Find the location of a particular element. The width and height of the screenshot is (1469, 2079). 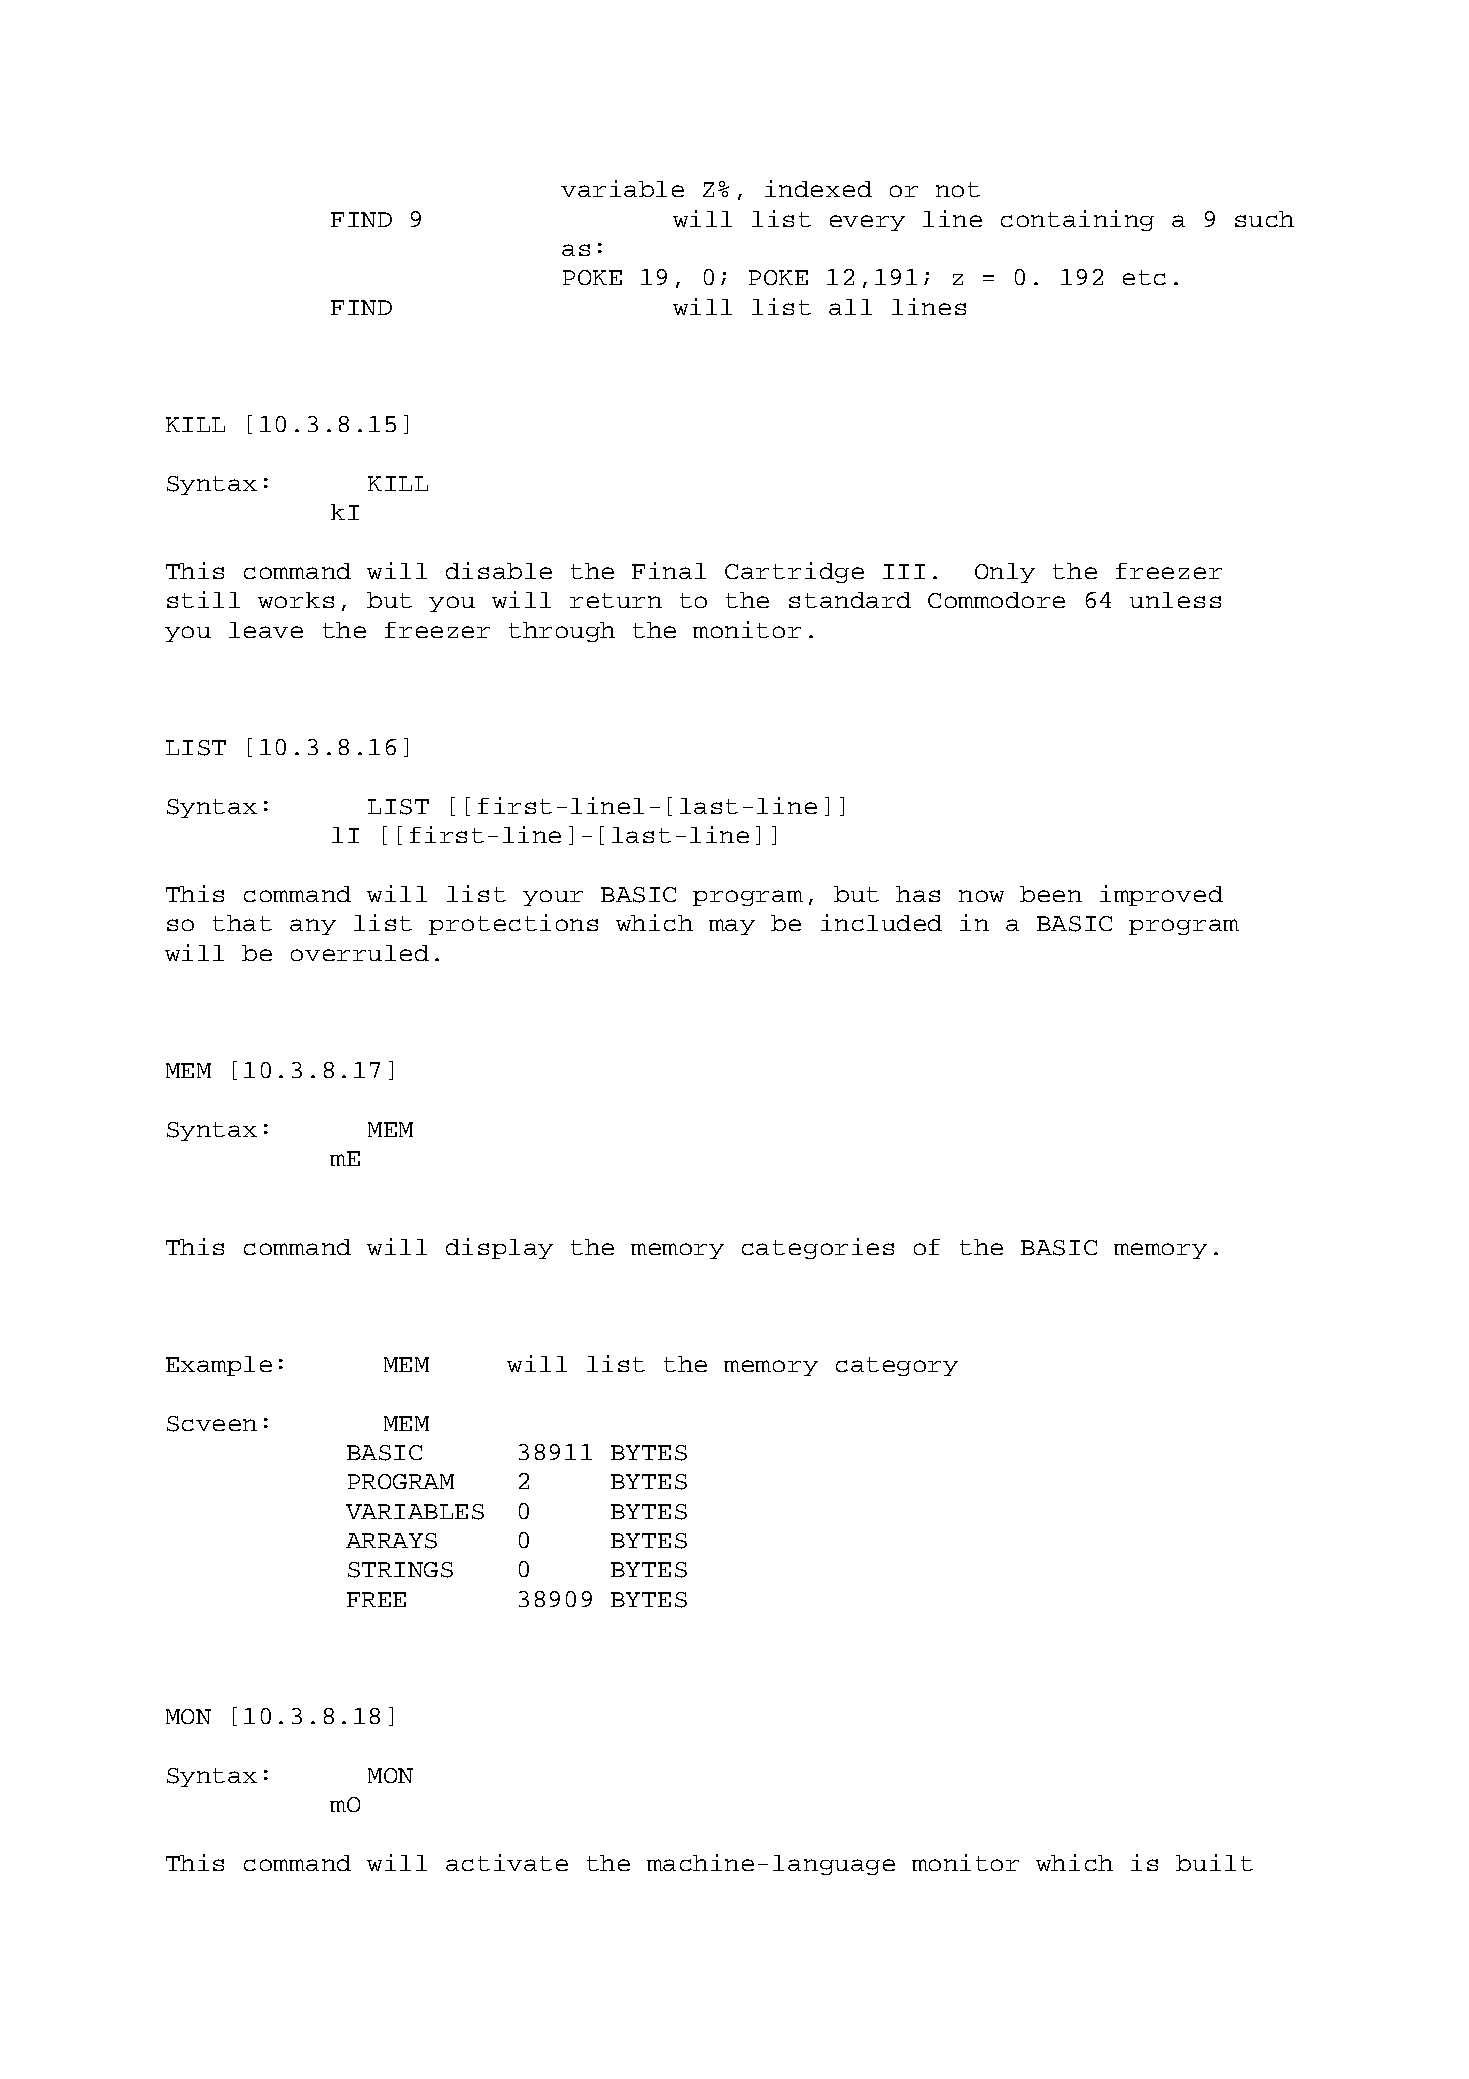

indexed is located at coordinates (818, 188).
